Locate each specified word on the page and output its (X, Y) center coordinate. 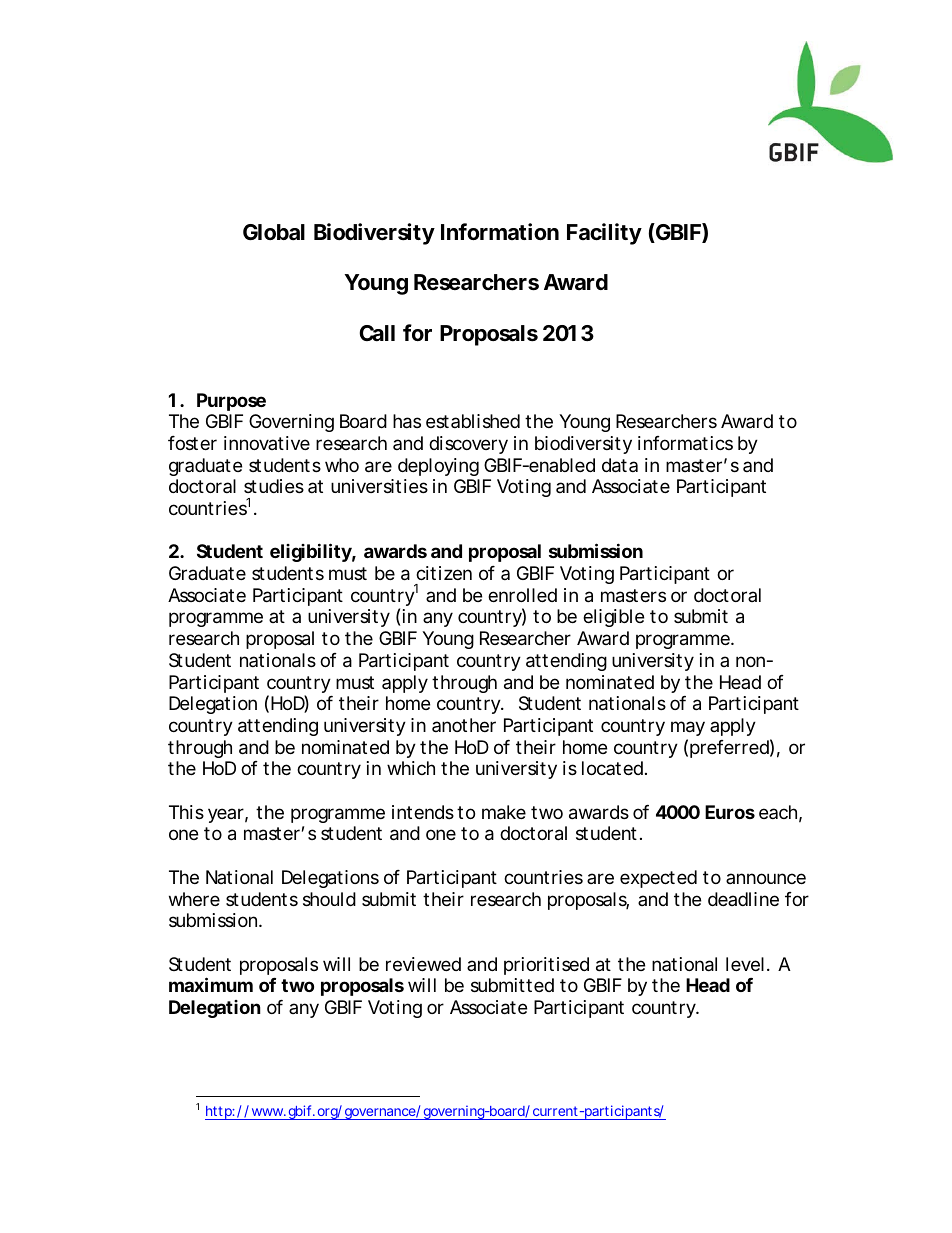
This (186, 812)
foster (192, 443)
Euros (730, 812)
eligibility (311, 552)
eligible (613, 618)
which (411, 768)
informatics (685, 443)
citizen (444, 573)
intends (423, 812)
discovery (468, 445)
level (745, 964)
